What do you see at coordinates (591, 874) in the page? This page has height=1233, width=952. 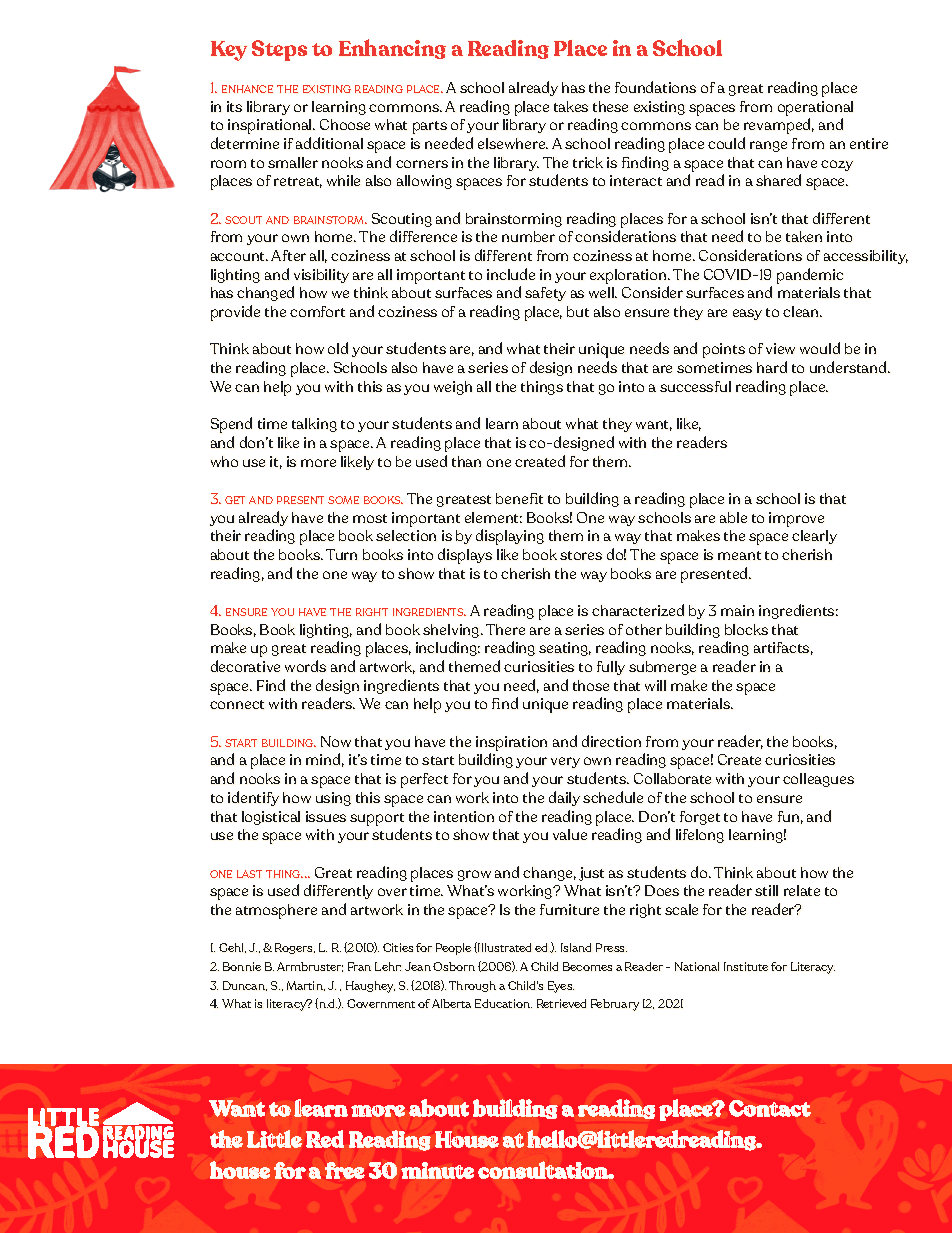 I see `just` at bounding box center [591, 874].
